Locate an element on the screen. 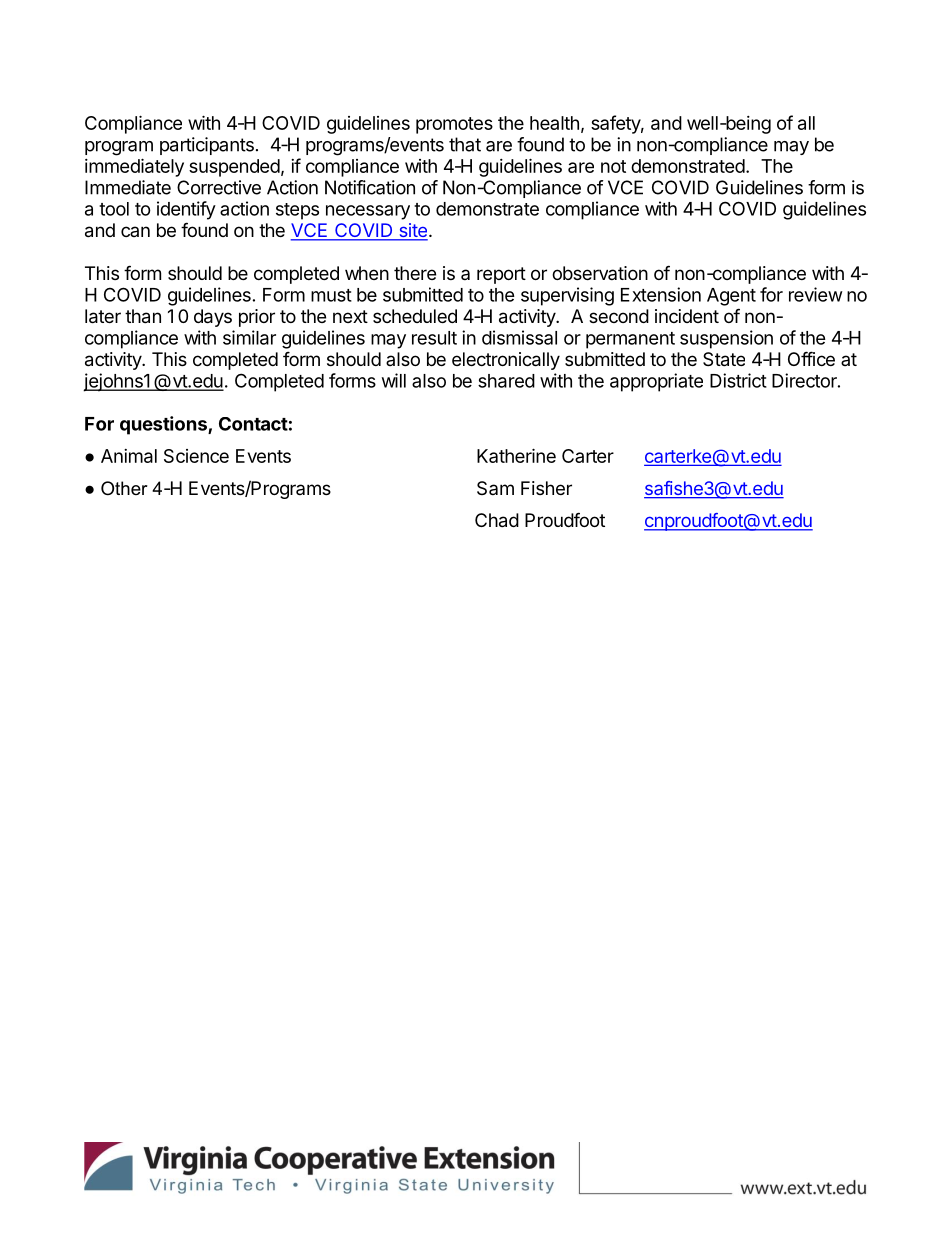 The width and height of the screenshot is (952, 1233). there is located at coordinates (415, 273).
